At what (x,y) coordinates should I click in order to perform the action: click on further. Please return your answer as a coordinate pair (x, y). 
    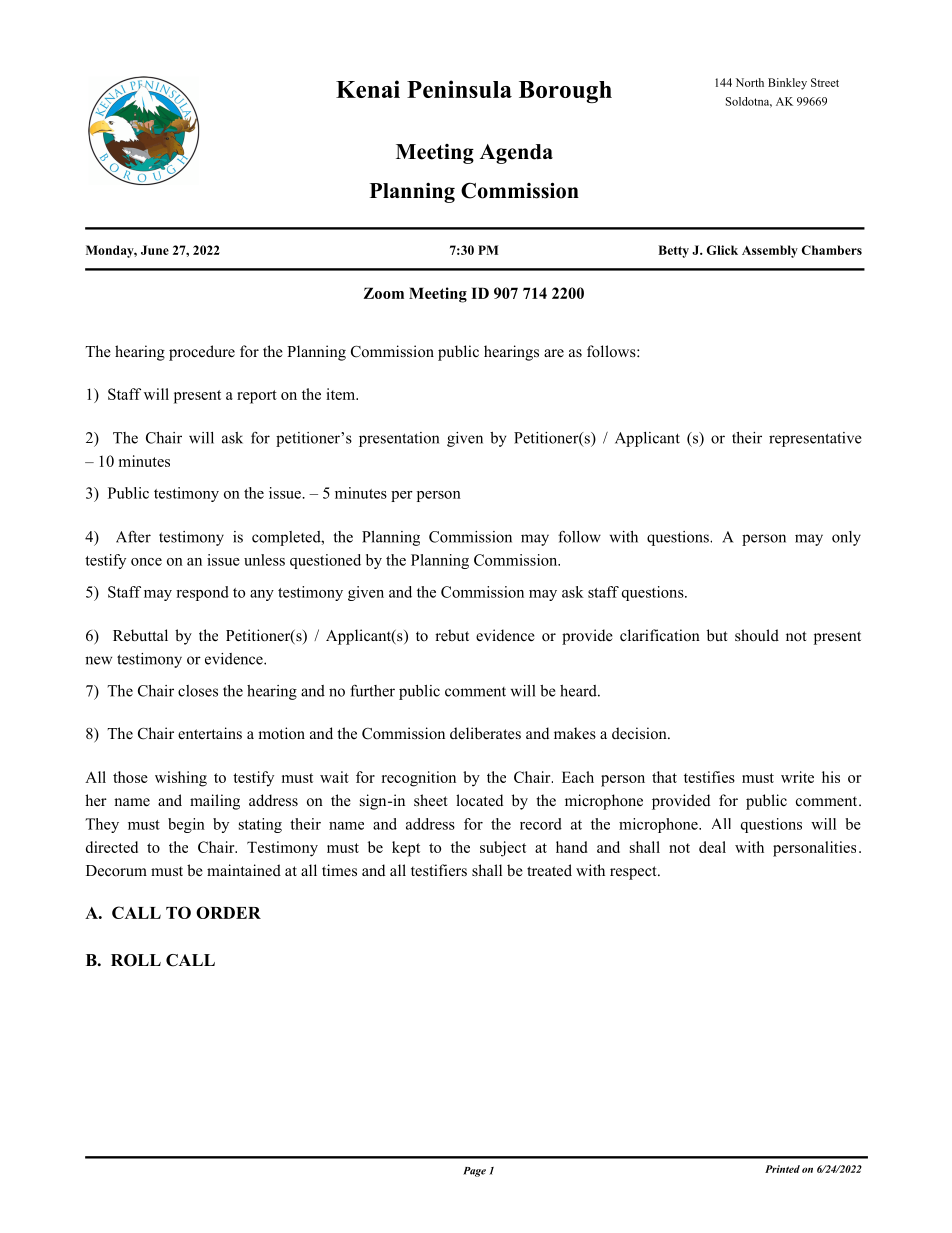
    Looking at the image, I should click on (372, 691).
